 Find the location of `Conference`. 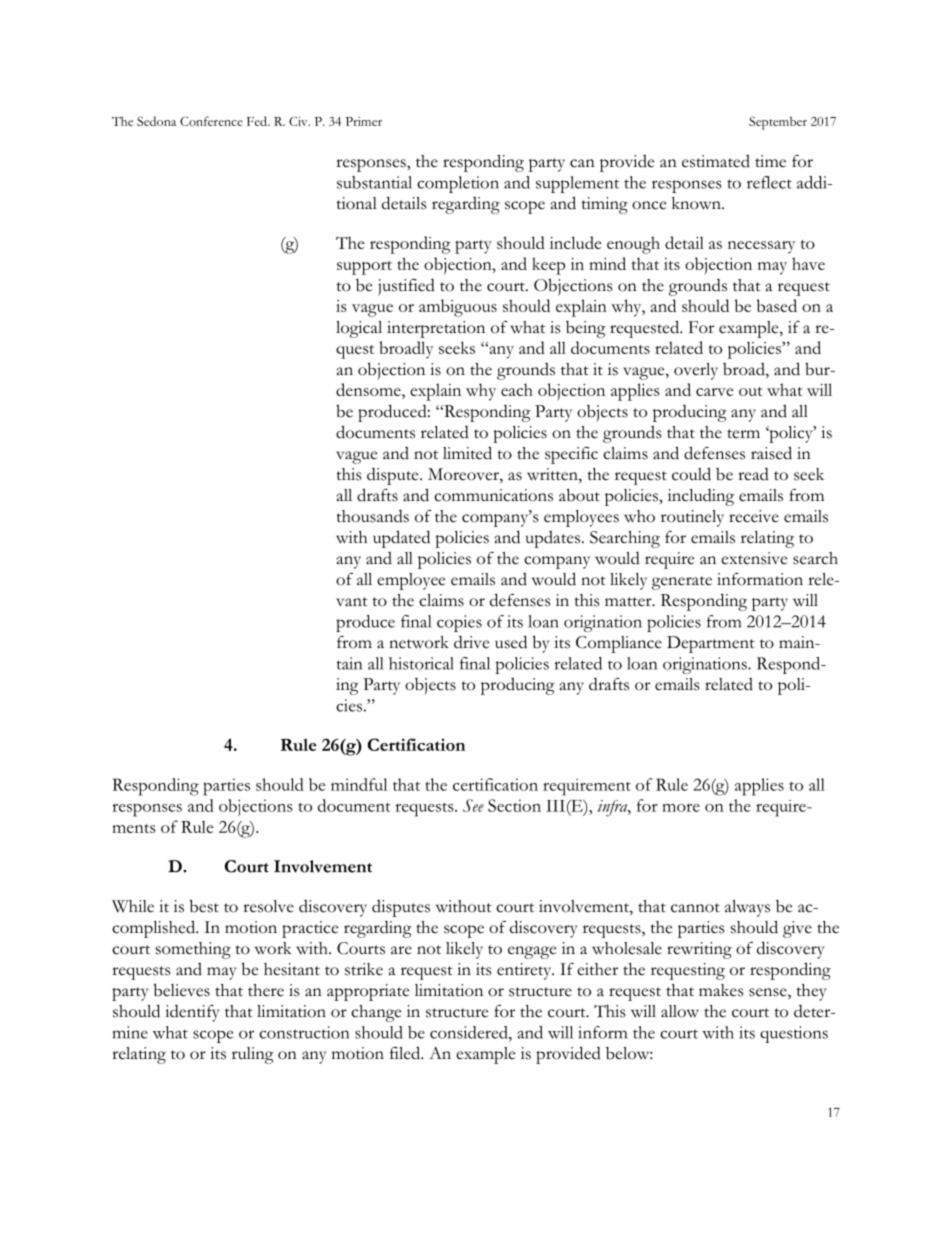

Conference is located at coordinates (211, 121).
